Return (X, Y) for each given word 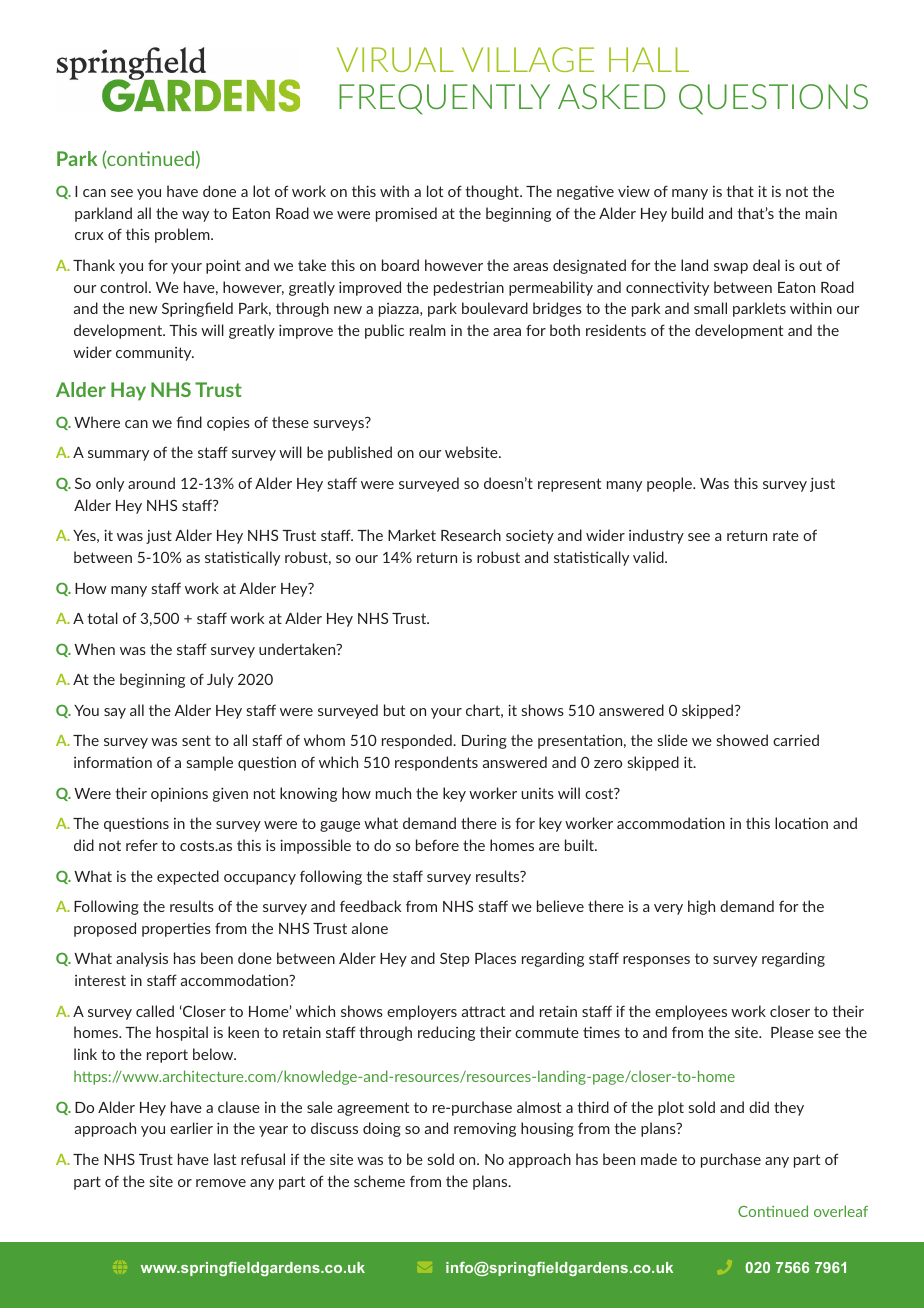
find (189, 422)
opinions (179, 794)
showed (742, 740)
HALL (649, 59)
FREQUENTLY (444, 99)
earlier (191, 1128)
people (670, 484)
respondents (436, 763)
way (195, 216)
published (360, 453)
